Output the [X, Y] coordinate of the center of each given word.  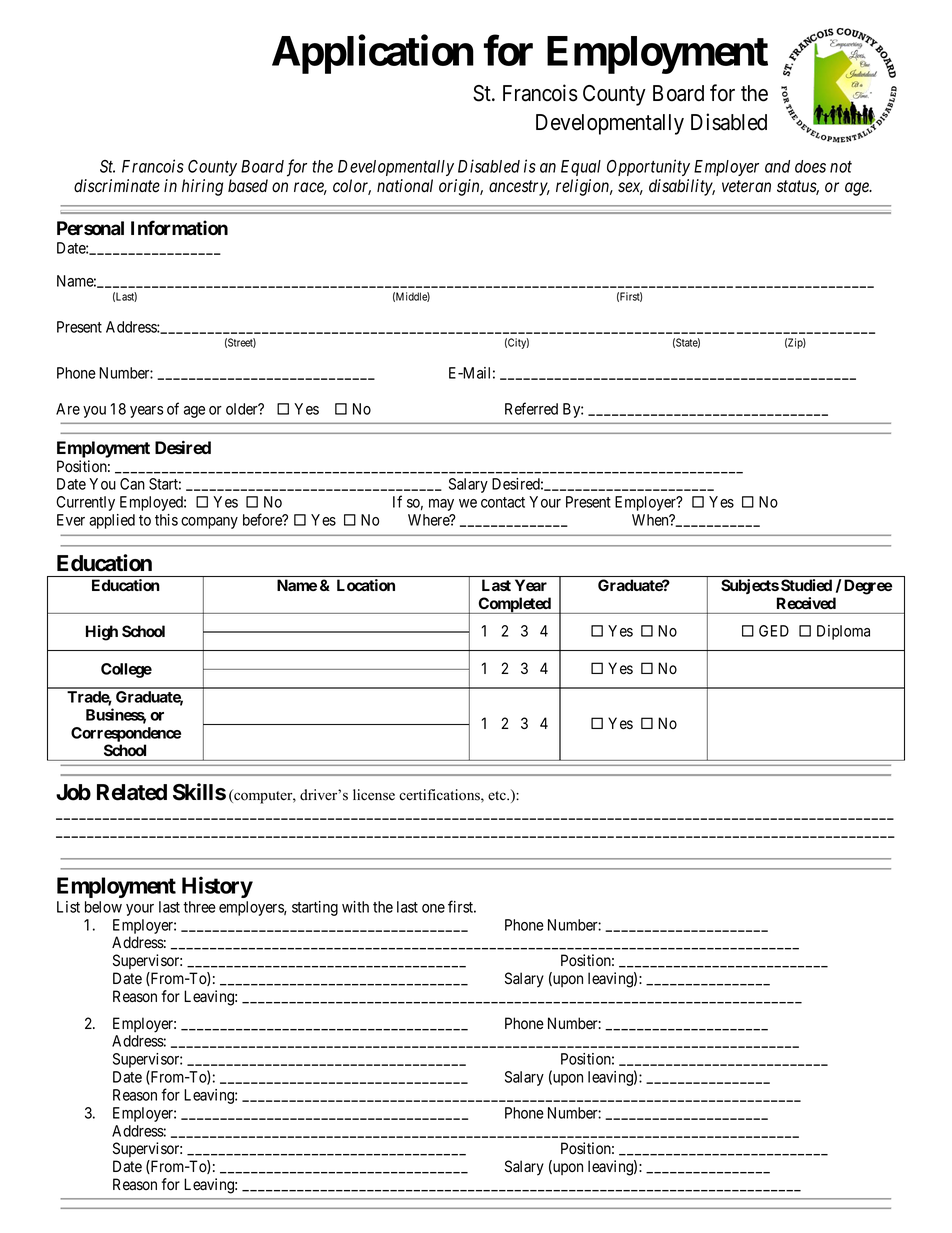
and [777, 166]
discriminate [117, 186]
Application [373, 54]
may [441, 505]
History [217, 887]
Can [132, 484]
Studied [806, 585]
